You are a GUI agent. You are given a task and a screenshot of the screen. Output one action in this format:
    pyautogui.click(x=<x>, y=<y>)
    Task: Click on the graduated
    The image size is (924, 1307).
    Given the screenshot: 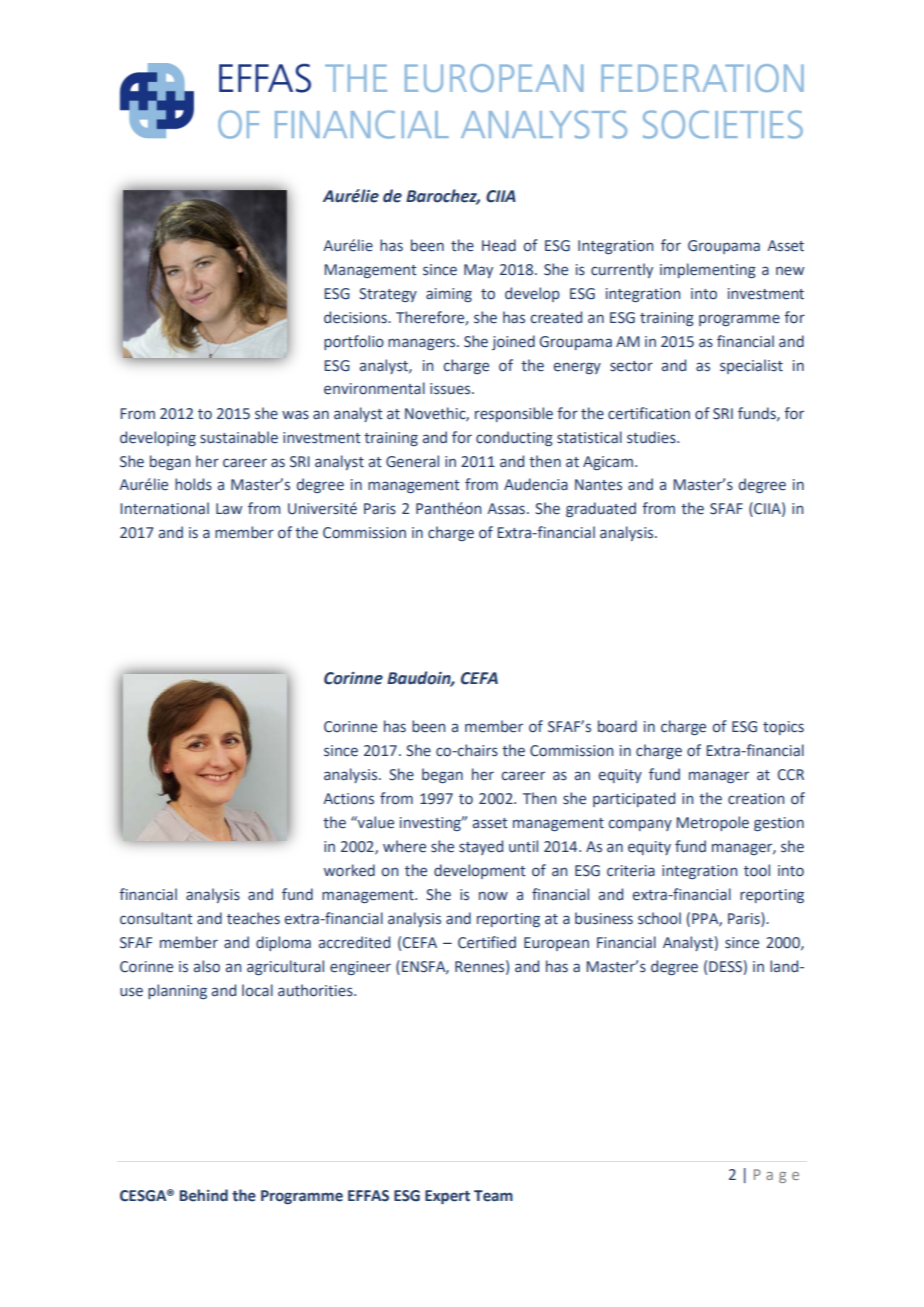 What is the action you would take?
    pyautogui.click(x=601, y=509)
